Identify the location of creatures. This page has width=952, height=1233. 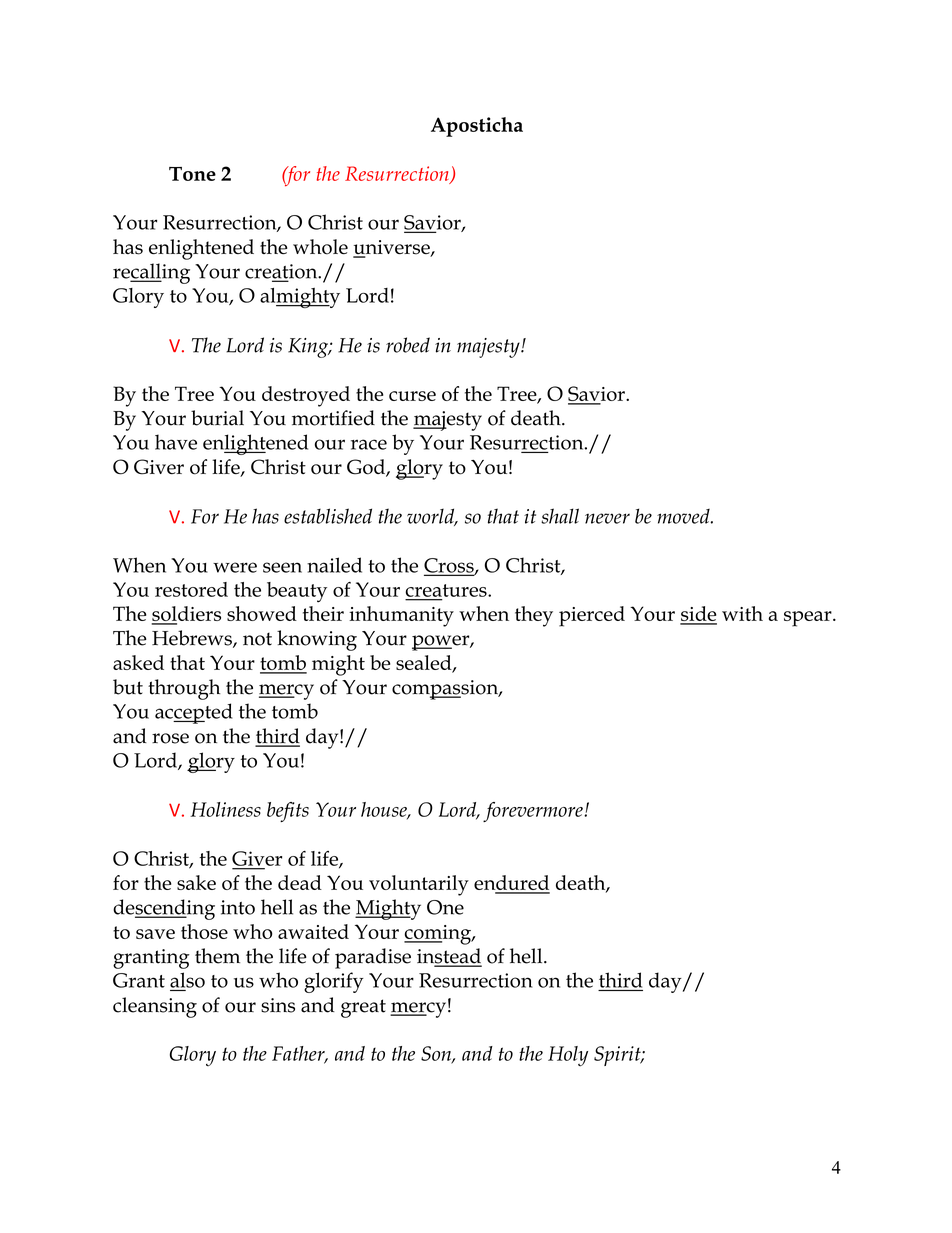
(447, 590).
